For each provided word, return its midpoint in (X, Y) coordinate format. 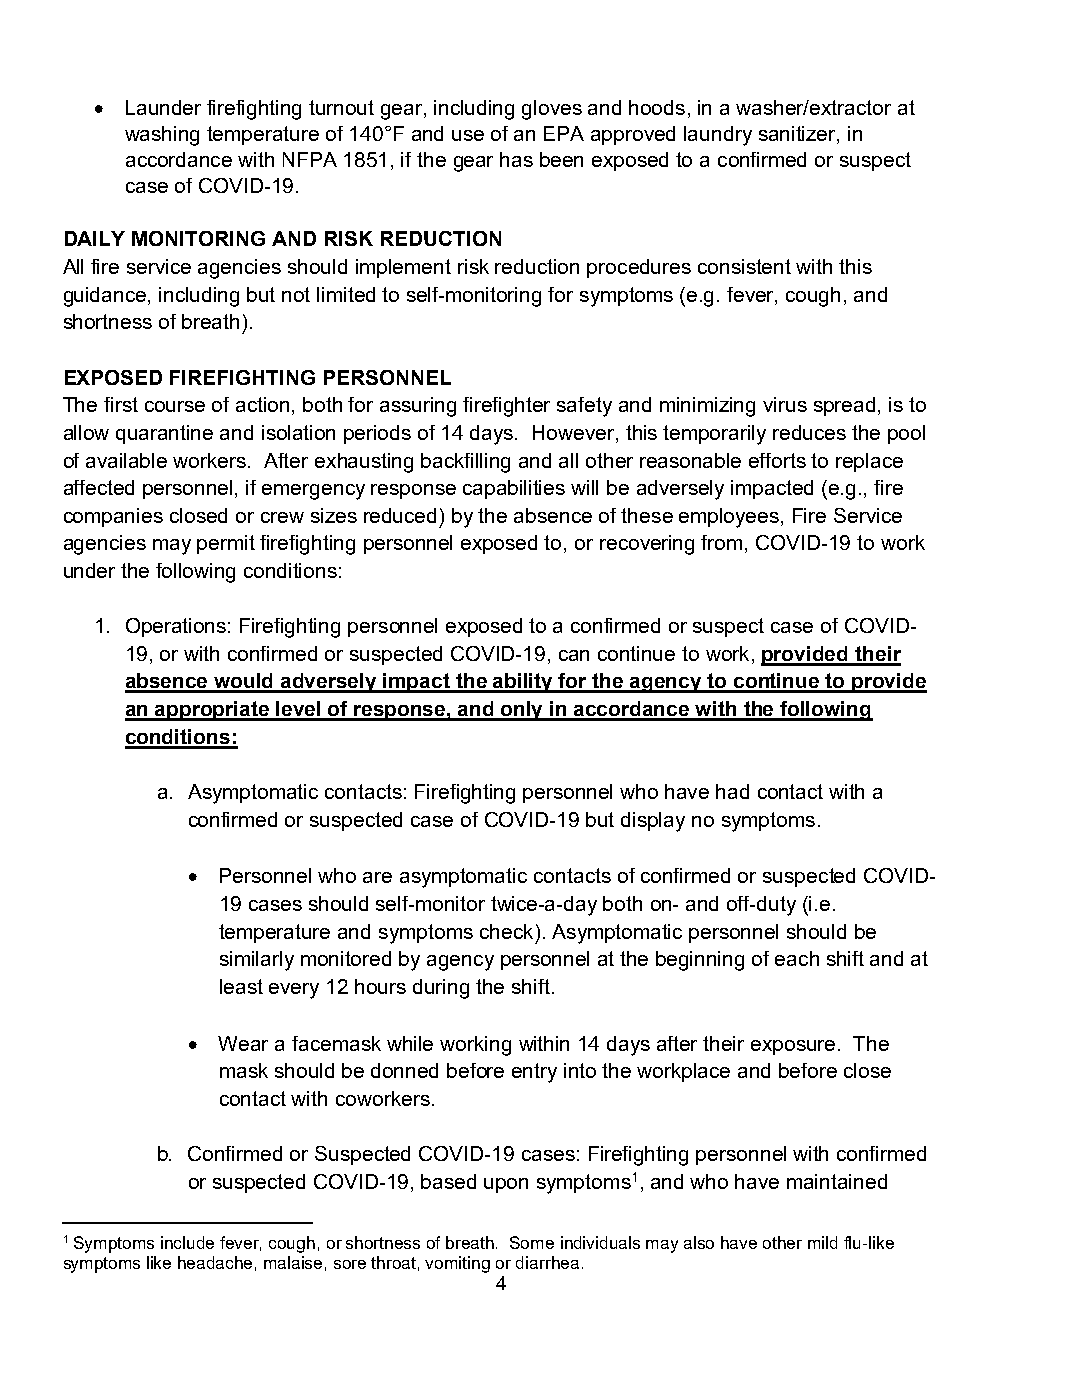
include (187, 1242)
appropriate (213, 711)
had (732, 791)
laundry (718, 136)
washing (162, 136)
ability (524, 683)
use (468, 135)
